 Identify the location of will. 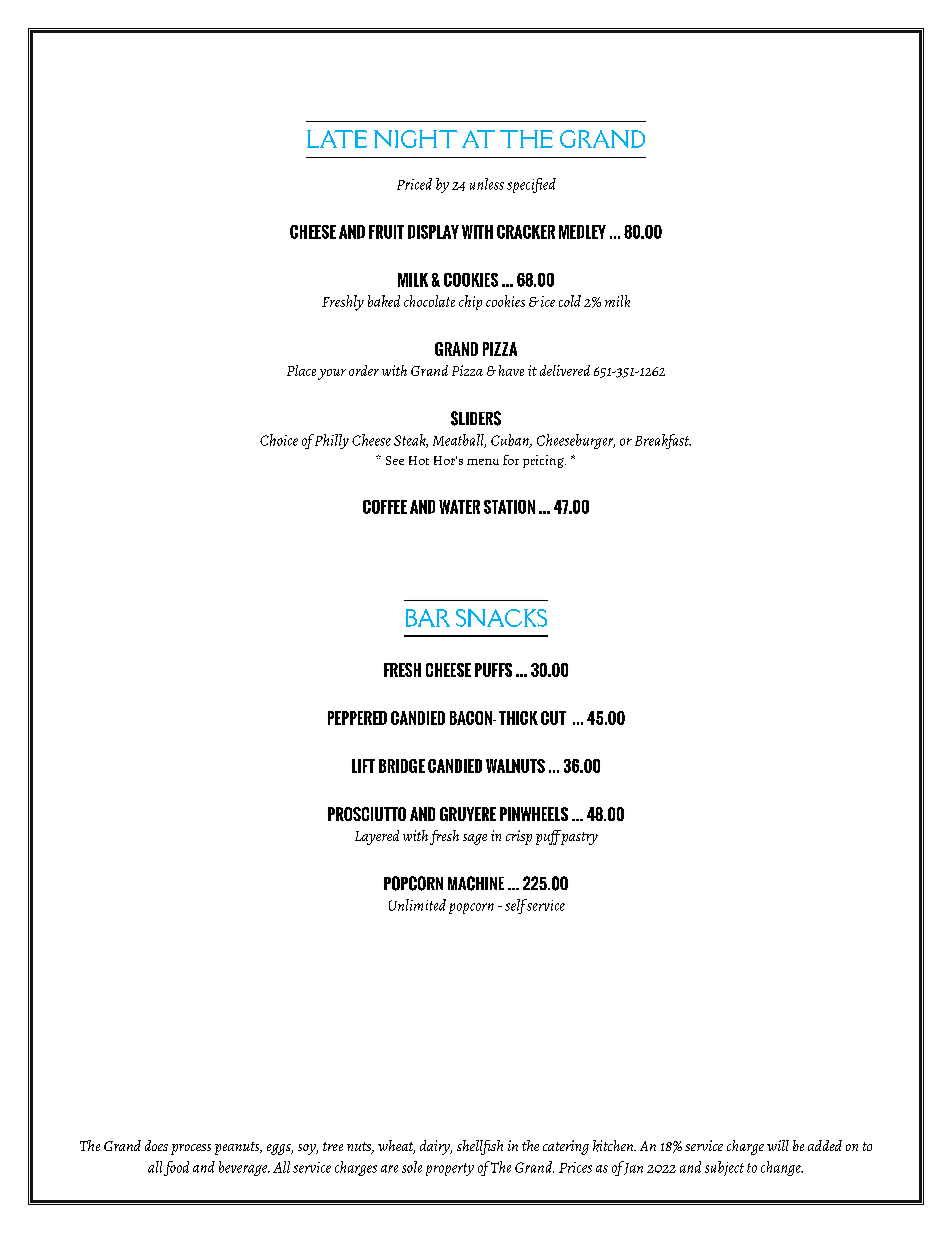
(778, 1145).
